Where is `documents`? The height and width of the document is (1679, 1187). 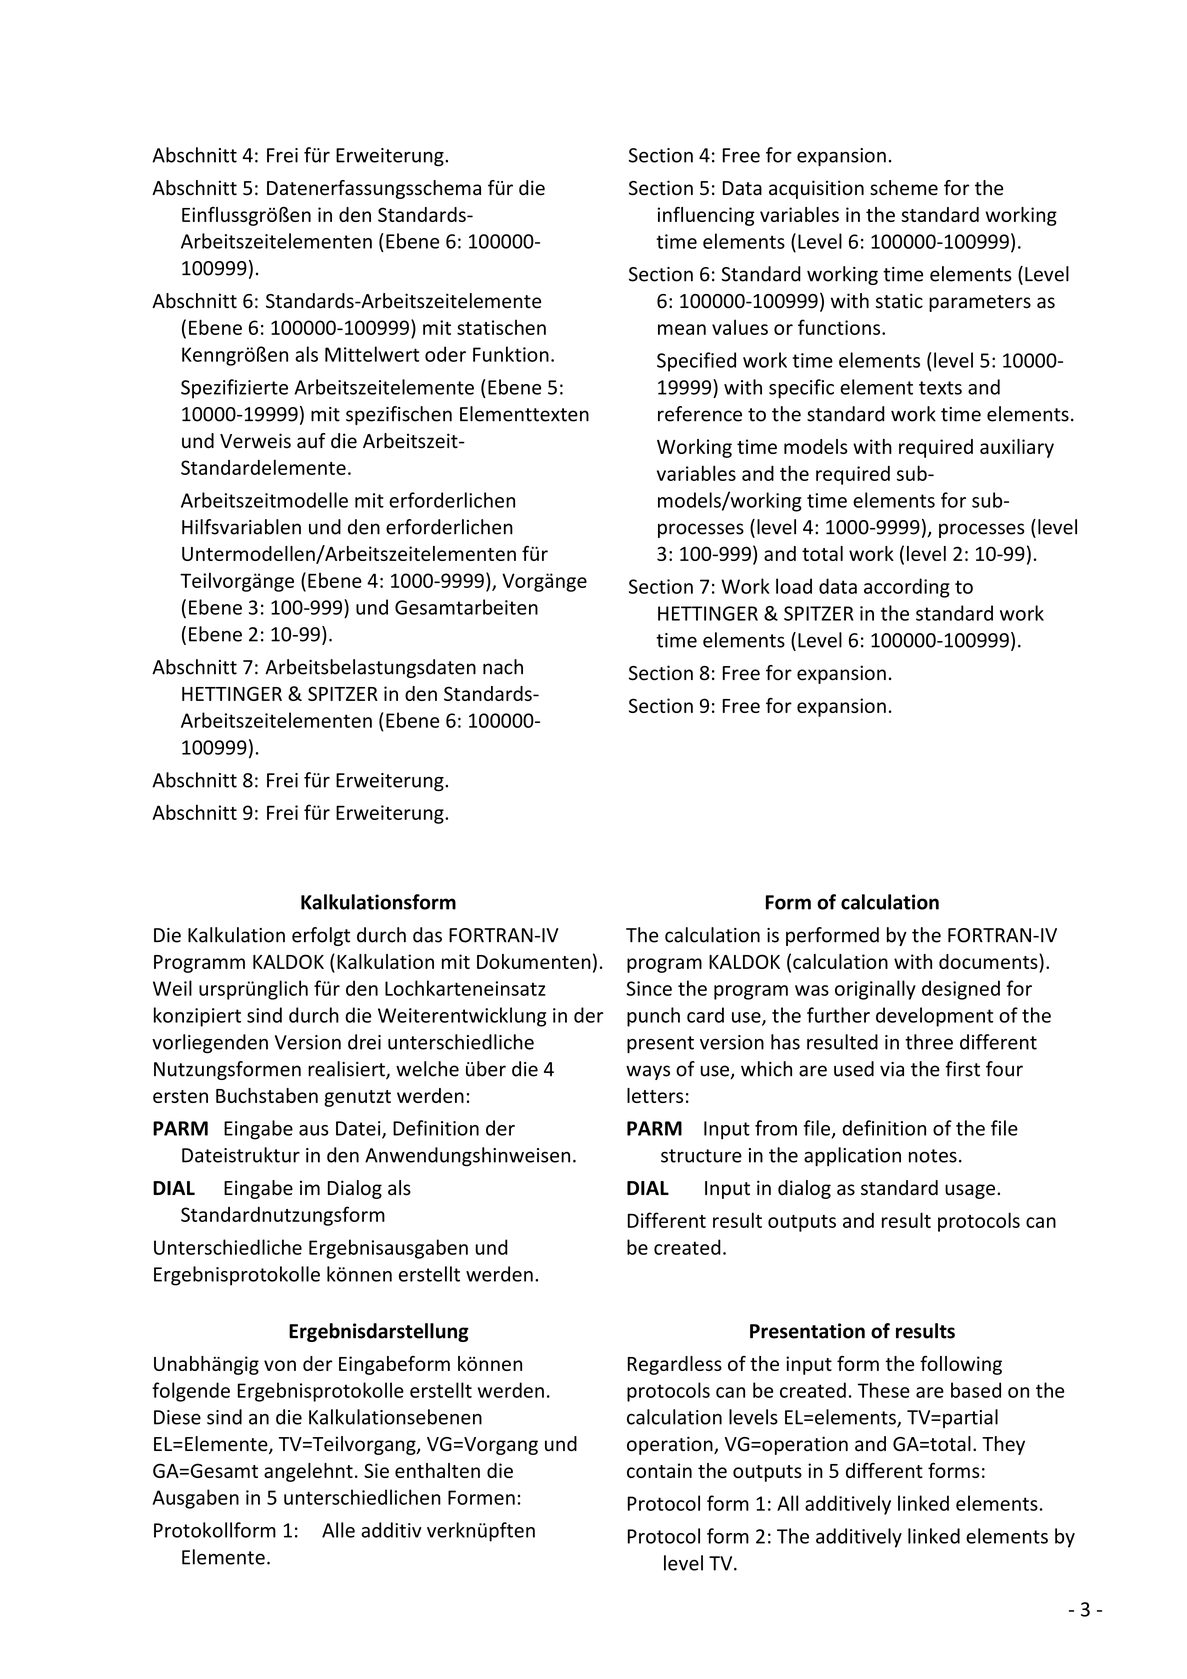
documents is located at coordinates (989, 963).
